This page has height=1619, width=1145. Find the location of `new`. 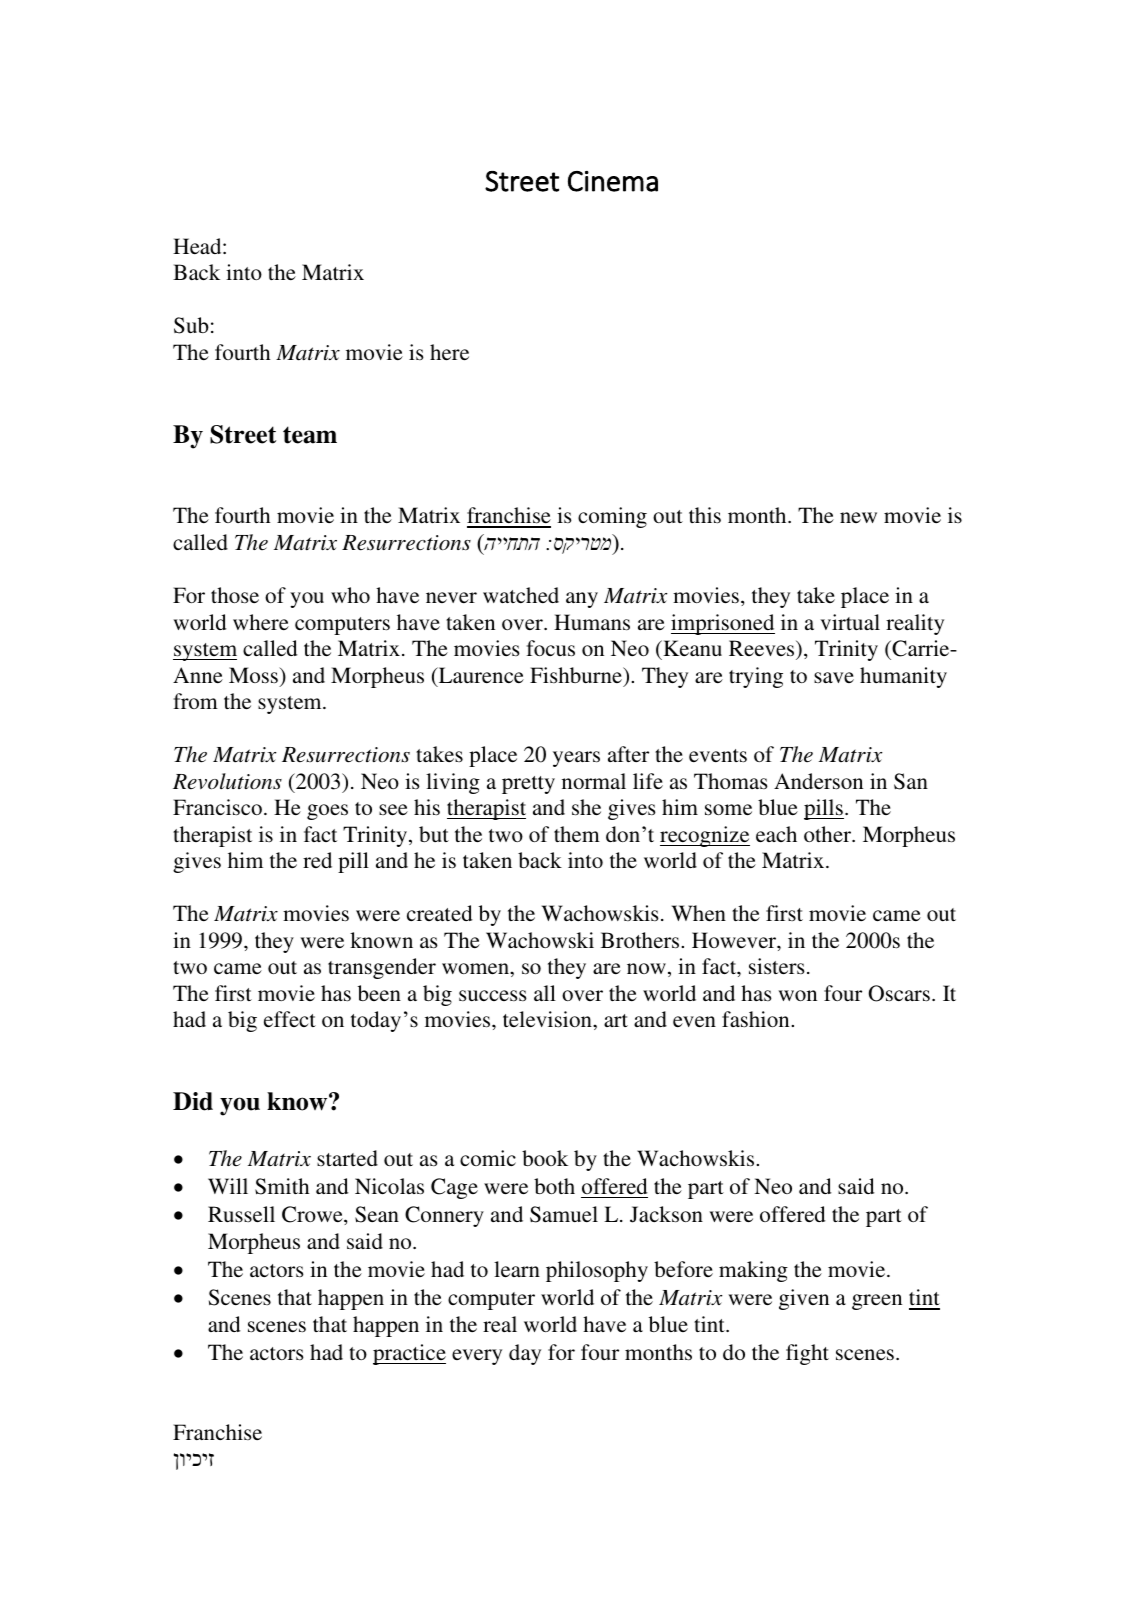

new is located at coordinates (858, 517).
